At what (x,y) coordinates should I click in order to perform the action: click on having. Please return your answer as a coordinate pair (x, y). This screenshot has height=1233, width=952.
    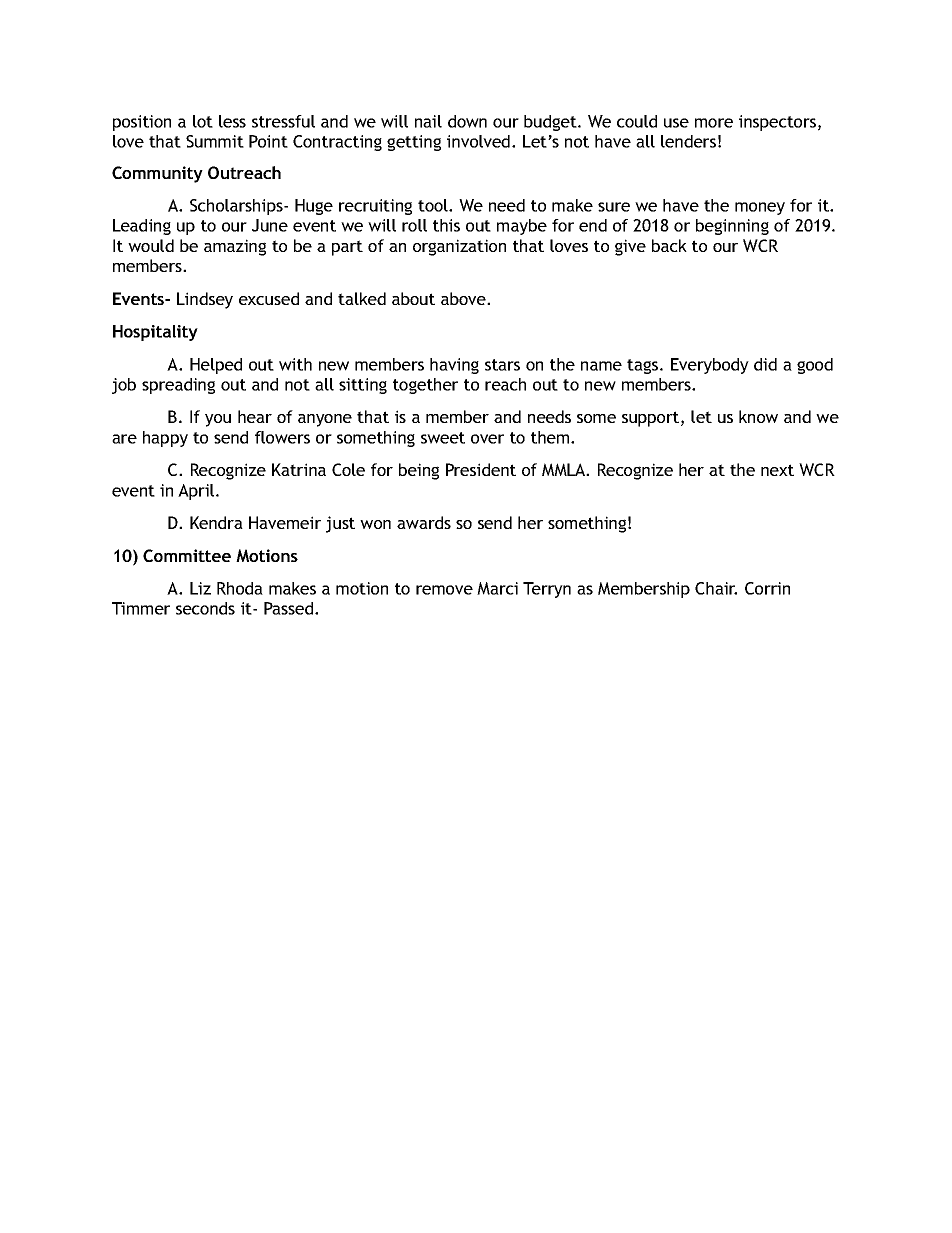
    Looking at the image, I should click on (454, 366).
